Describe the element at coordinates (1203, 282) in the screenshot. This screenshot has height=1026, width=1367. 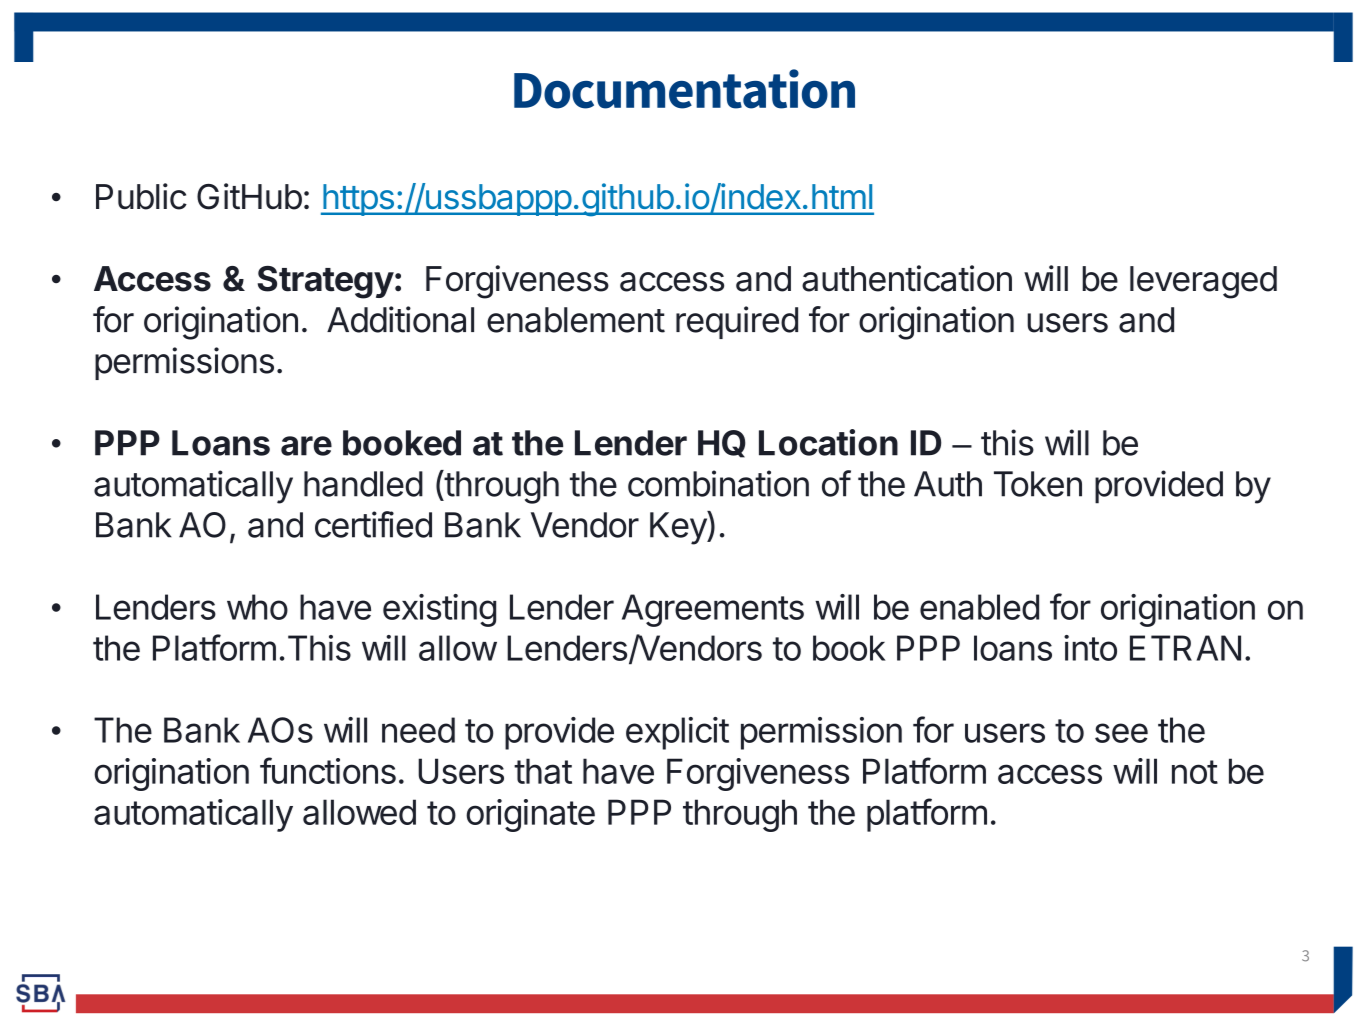
I see `leveraged` at that location.
